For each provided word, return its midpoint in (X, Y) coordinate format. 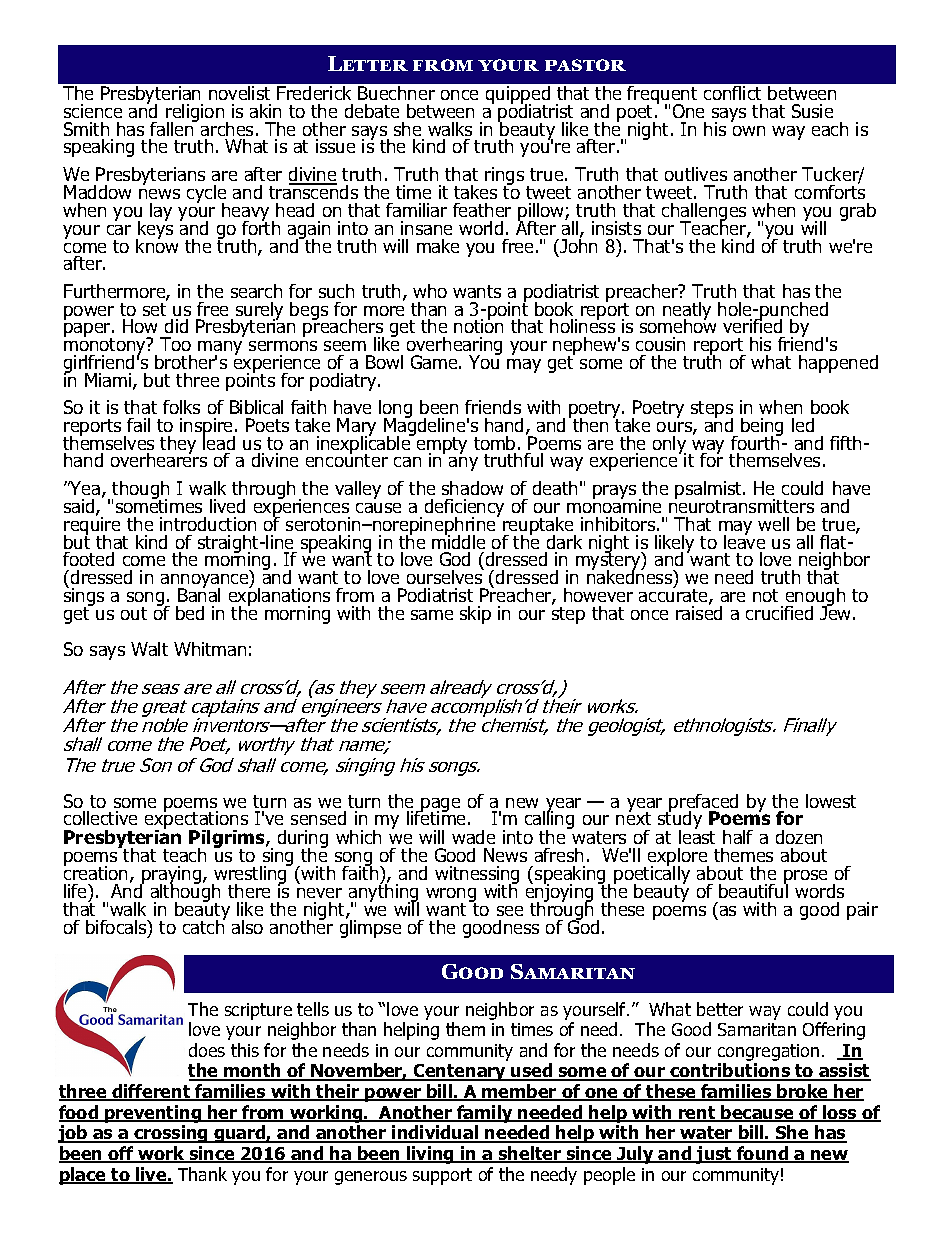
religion (196, 114)
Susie (812, 111)
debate (372, 111)
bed (190, 613)
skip (475, 615)
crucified (779, 613)
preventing (153, 1115)
